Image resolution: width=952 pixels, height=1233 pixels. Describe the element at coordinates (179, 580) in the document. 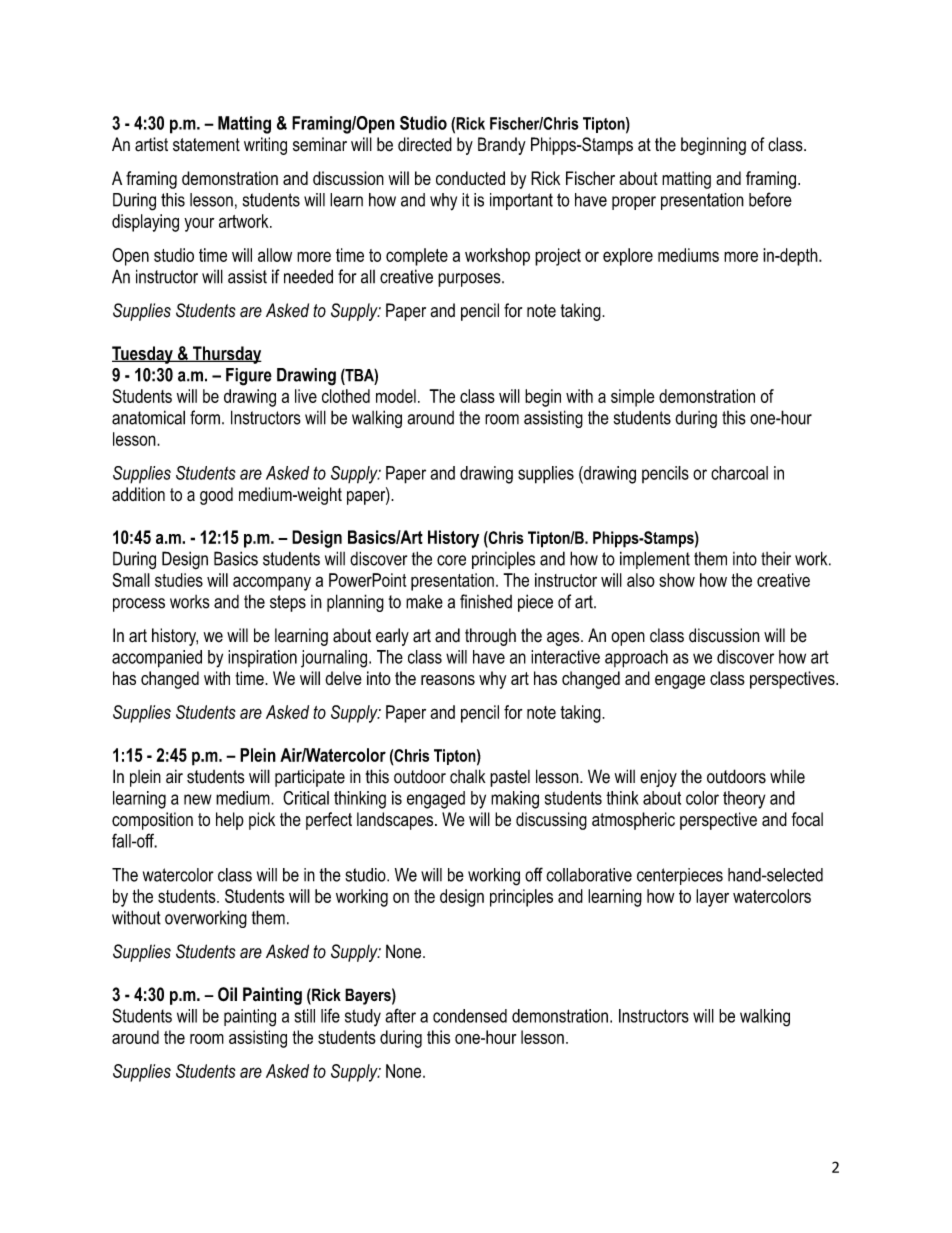

I see `studies` at that location.
